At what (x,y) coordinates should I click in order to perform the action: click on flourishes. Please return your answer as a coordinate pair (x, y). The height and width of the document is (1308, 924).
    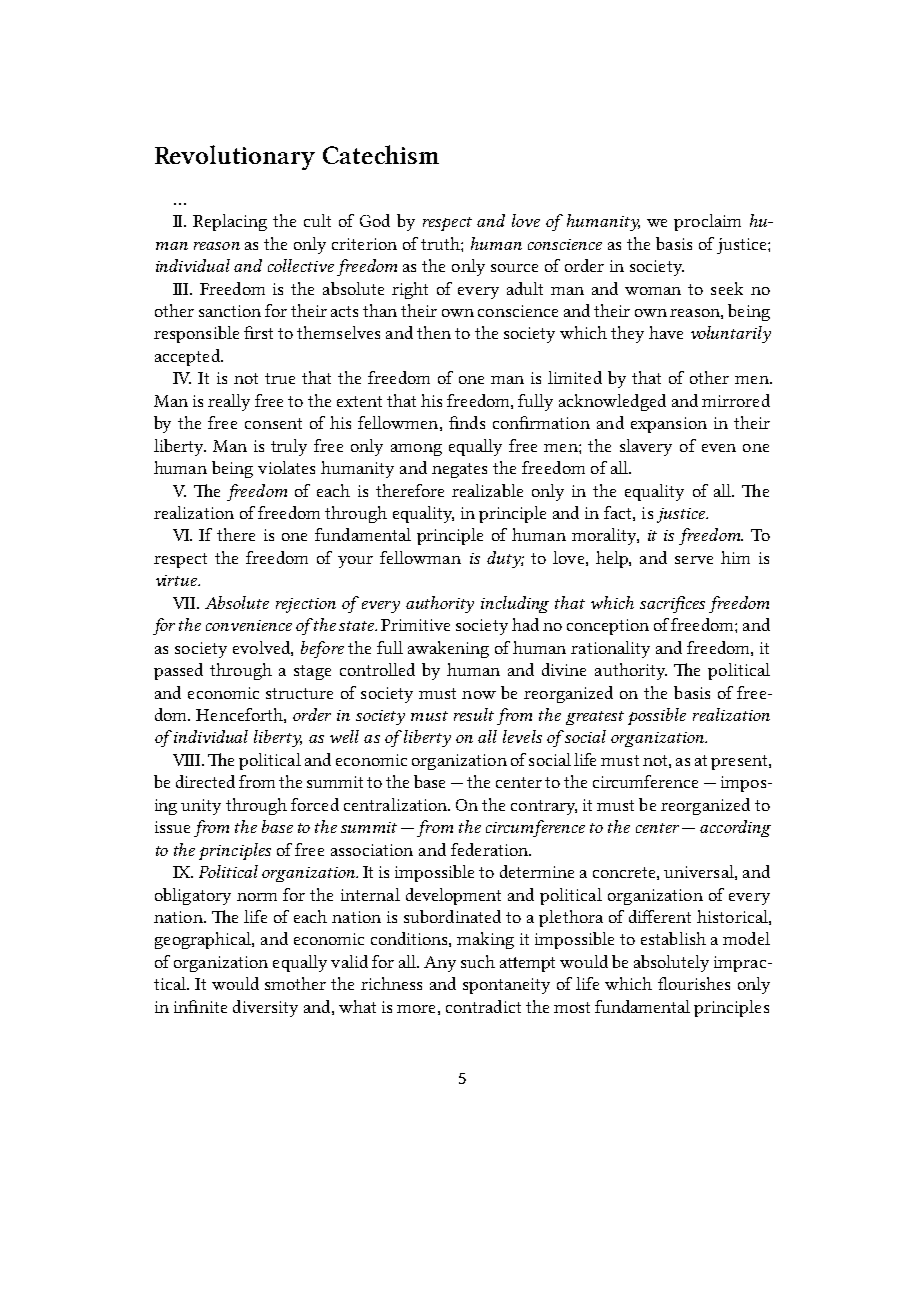
    Looking at the image, I should click on (694, 983).
